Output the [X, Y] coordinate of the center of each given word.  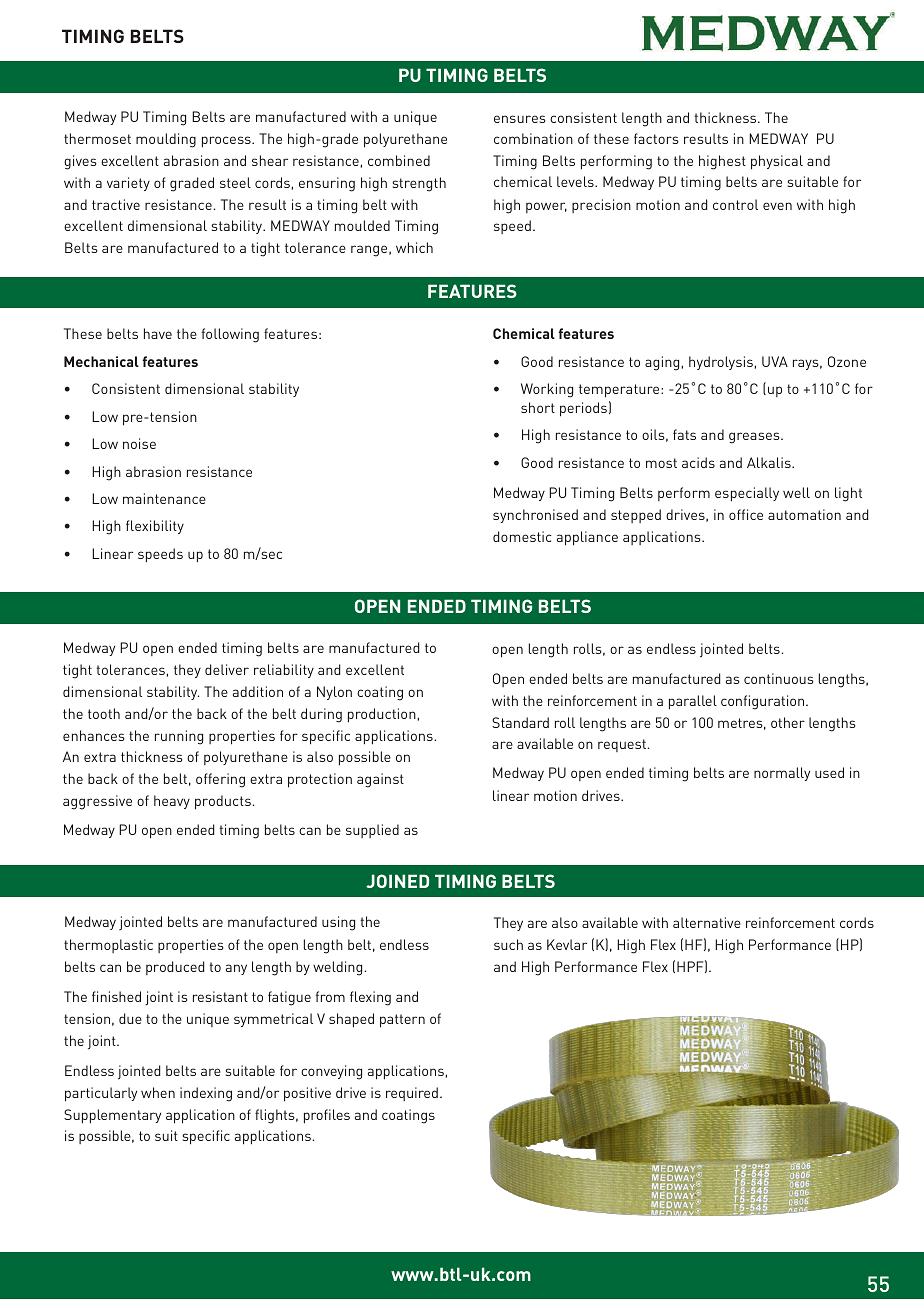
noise [139, 443]
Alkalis [770, 462]
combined [399, 160]
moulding [166, 140]
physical [777, 162]
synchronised [535, 516]
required [412, 1094]
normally [782, 774]
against [380, 780]
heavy [172, 802]
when [158, 1092]
